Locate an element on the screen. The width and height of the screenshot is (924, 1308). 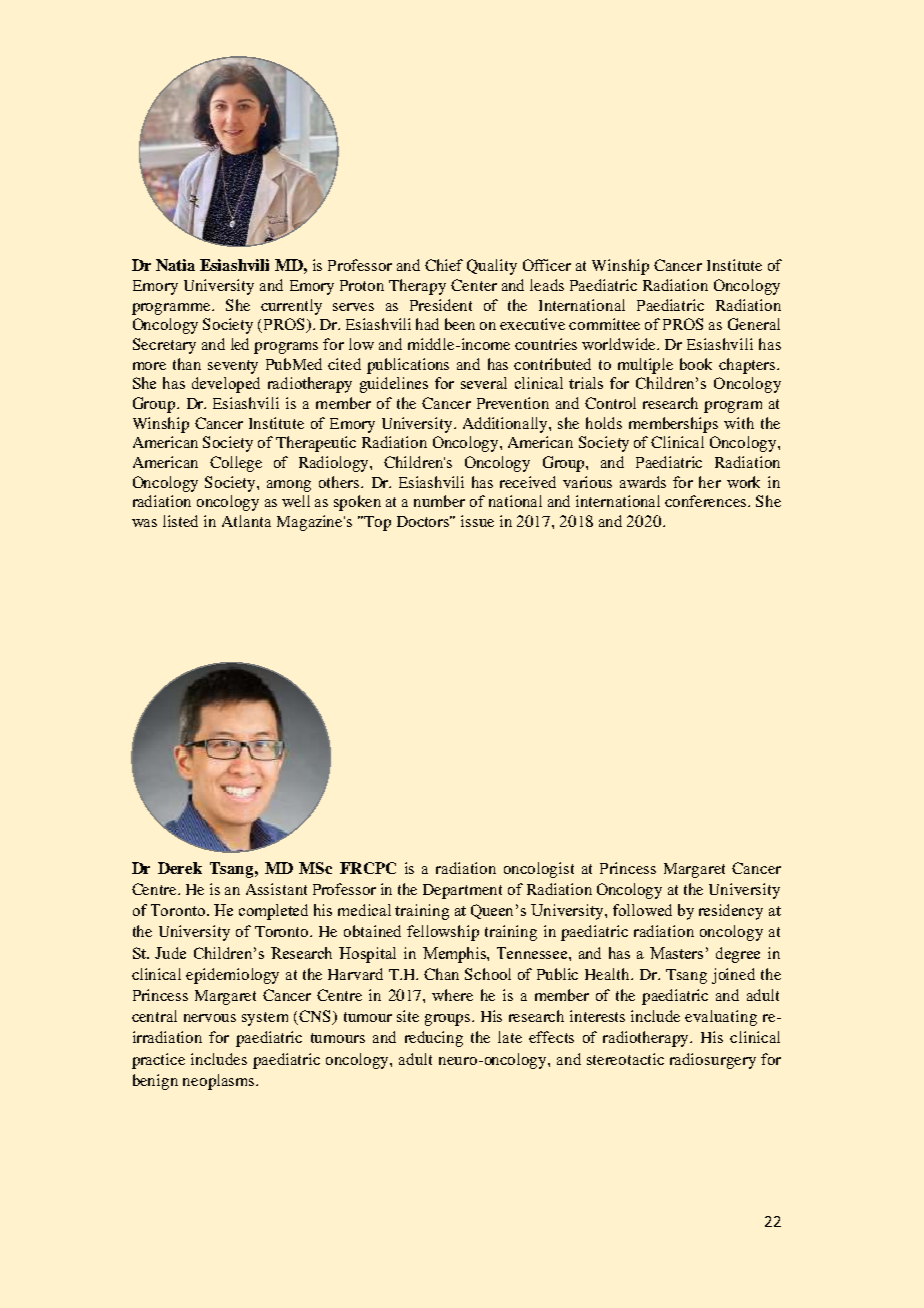
currently is located at coordinates (291, 307).
